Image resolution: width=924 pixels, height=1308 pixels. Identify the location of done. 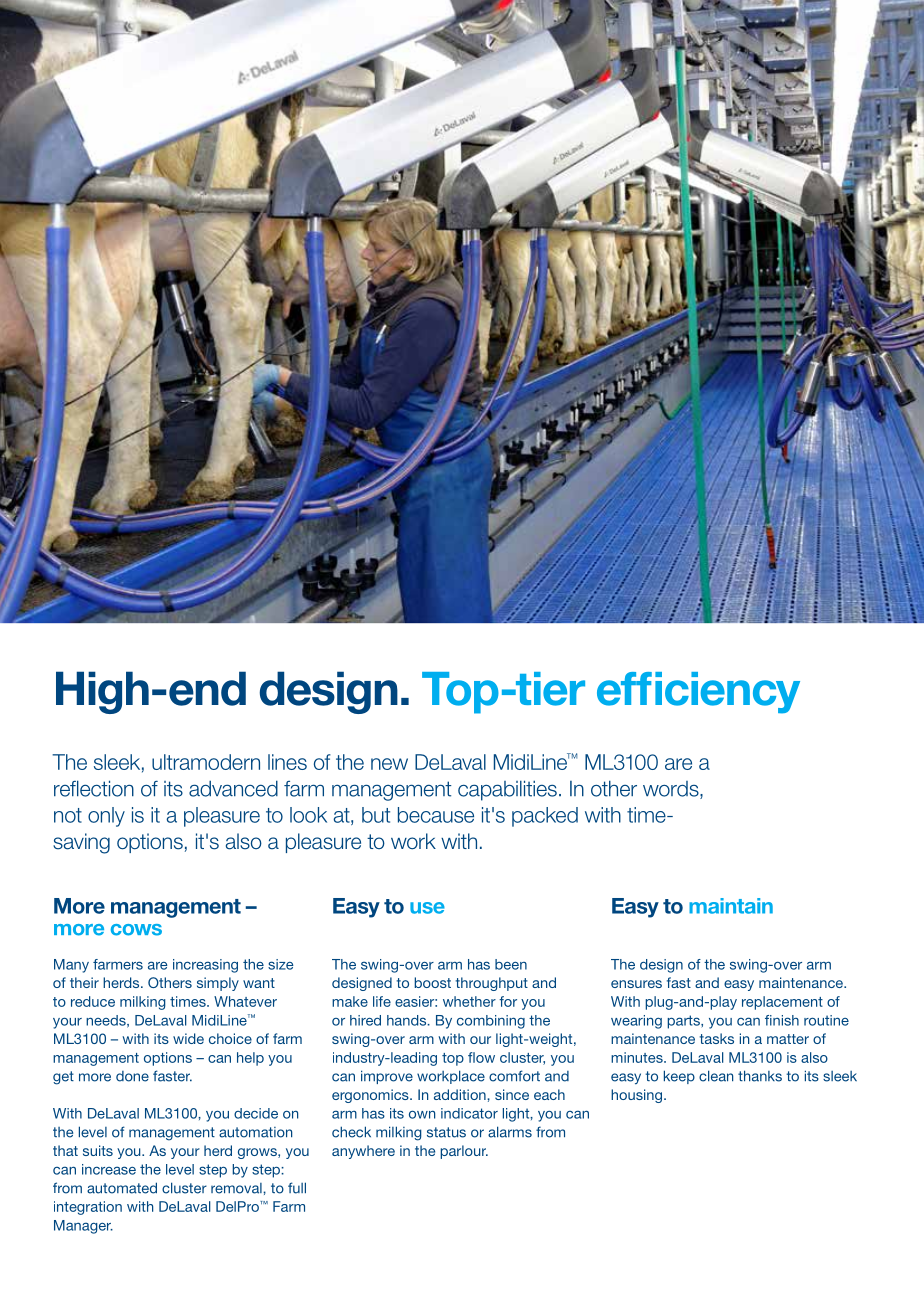
(132, 1076).
